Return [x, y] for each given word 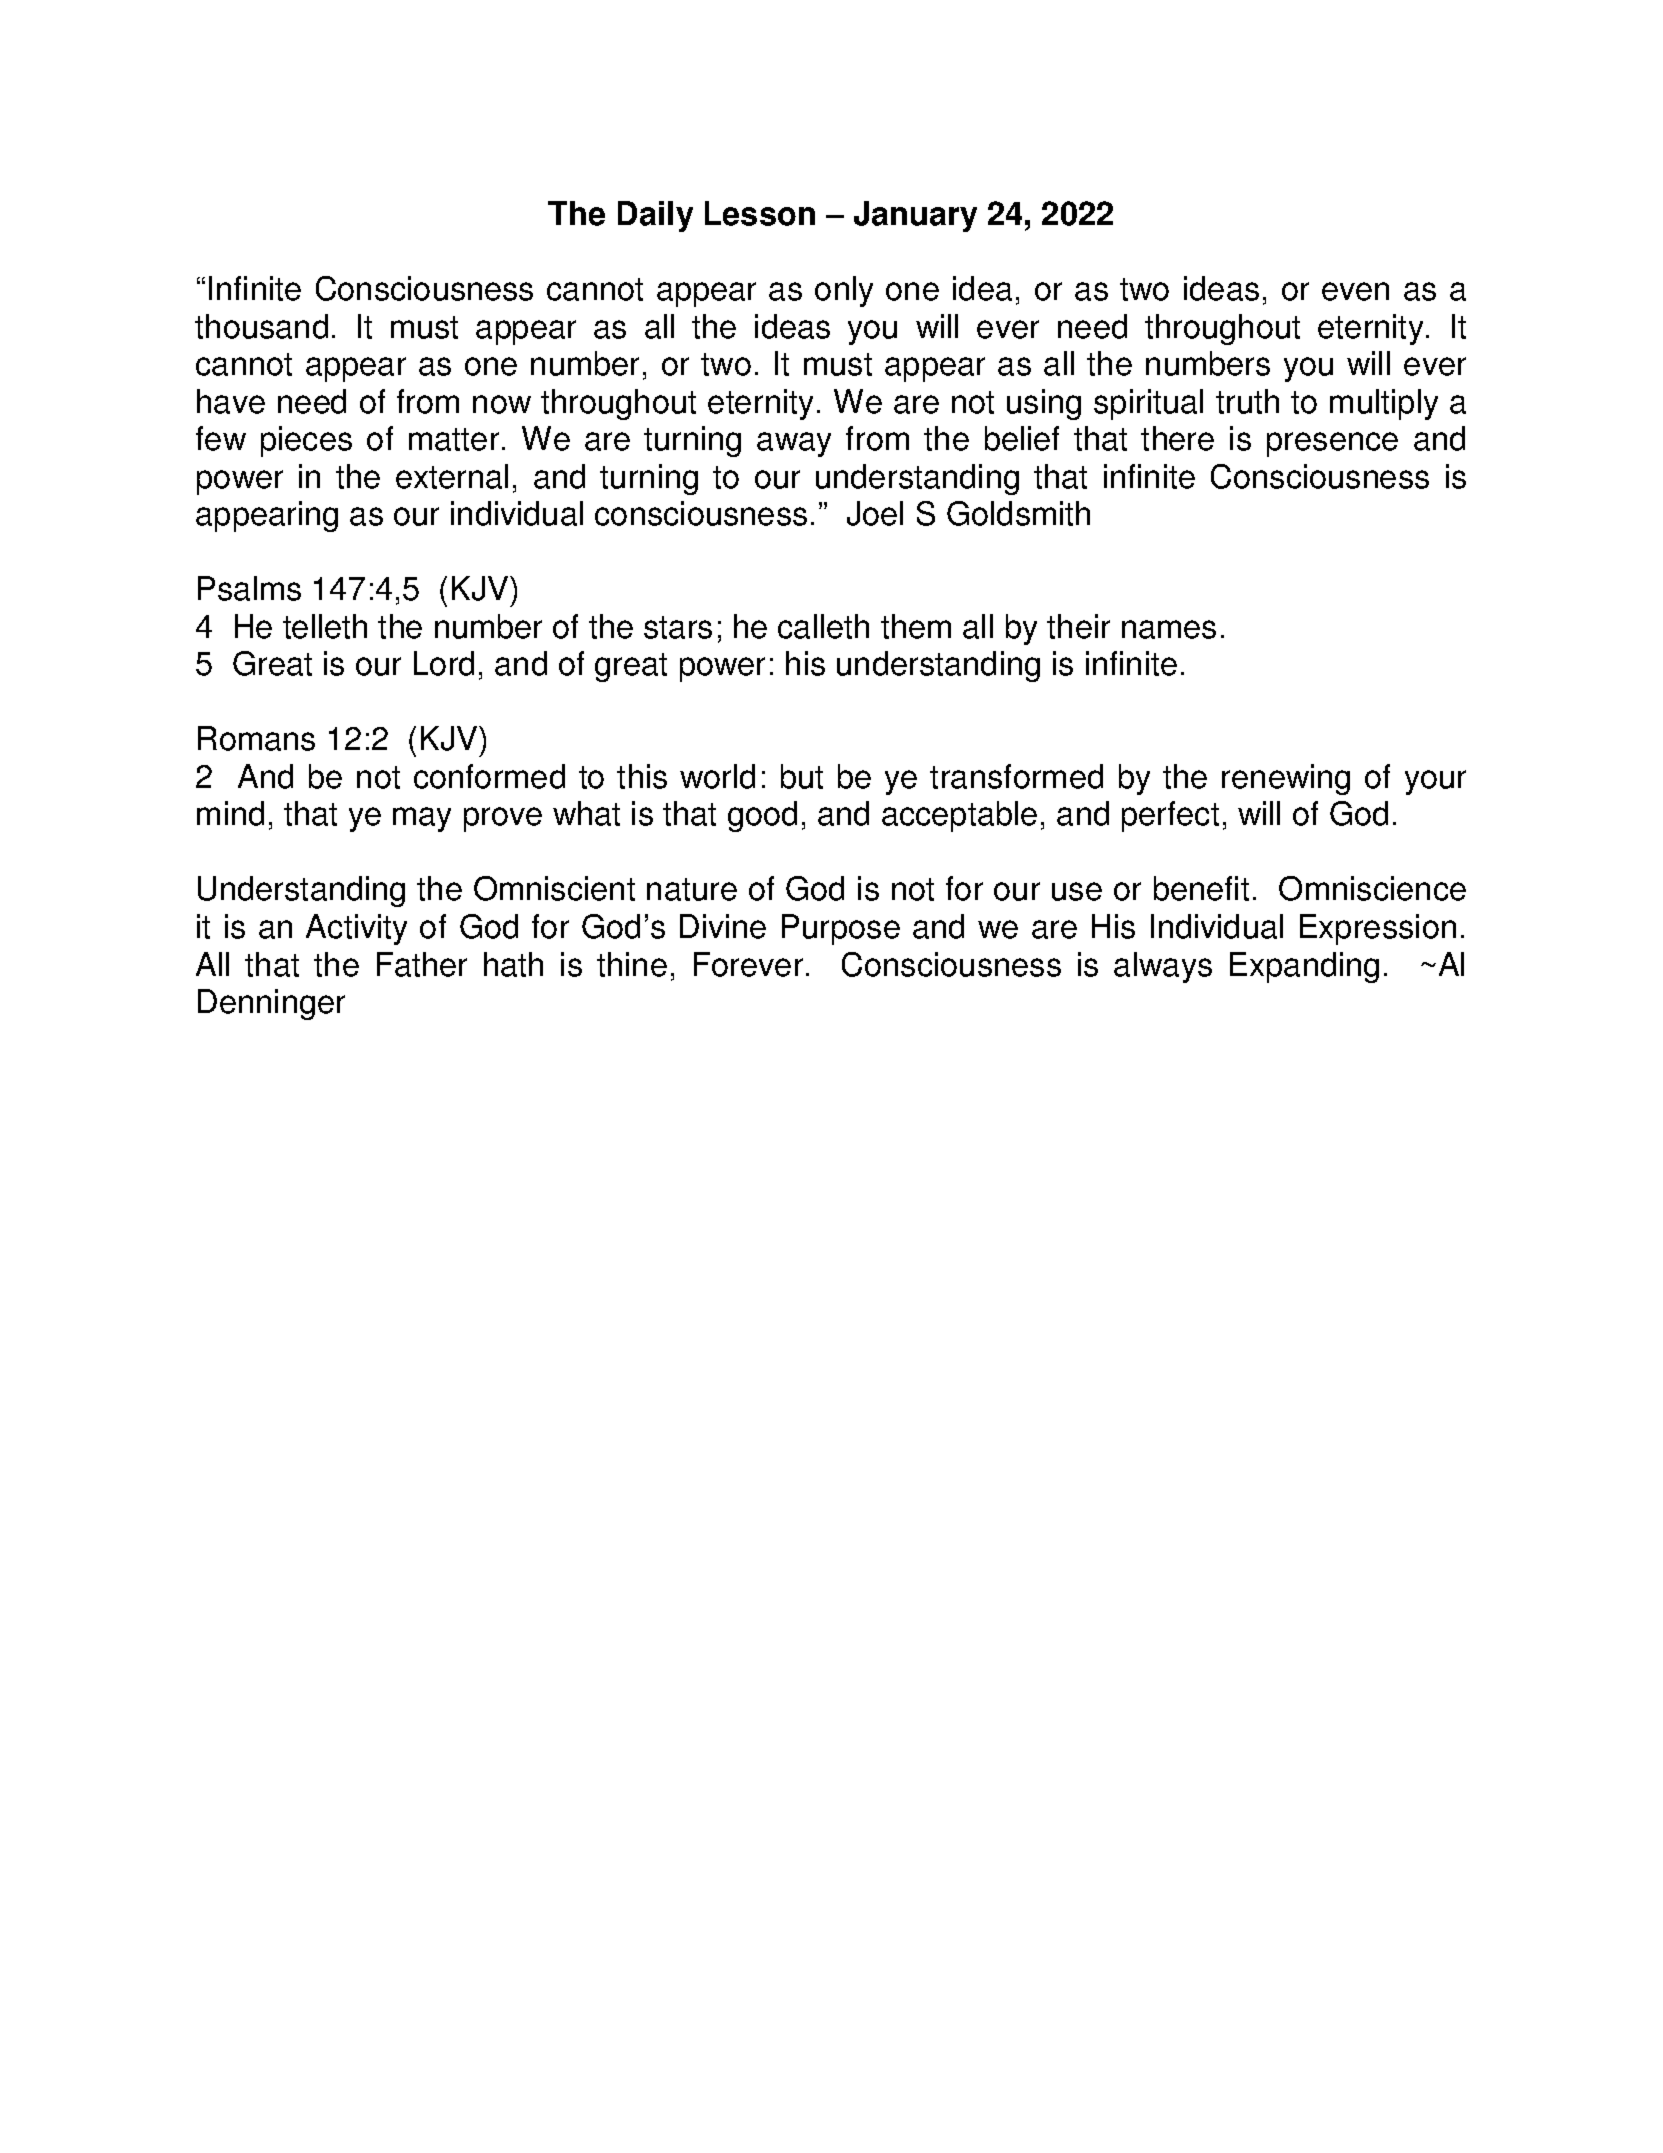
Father [422, 964]
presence [1332, 444]
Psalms [249, 588]
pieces [306, 441]
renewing [1286, 779]
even [1355, 291]
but [802, 776]
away [794, 444]
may [422, 819]
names [1169, 629]
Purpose [841, 929]
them [916, 626]
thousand [261, 326]
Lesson [760, 213]
